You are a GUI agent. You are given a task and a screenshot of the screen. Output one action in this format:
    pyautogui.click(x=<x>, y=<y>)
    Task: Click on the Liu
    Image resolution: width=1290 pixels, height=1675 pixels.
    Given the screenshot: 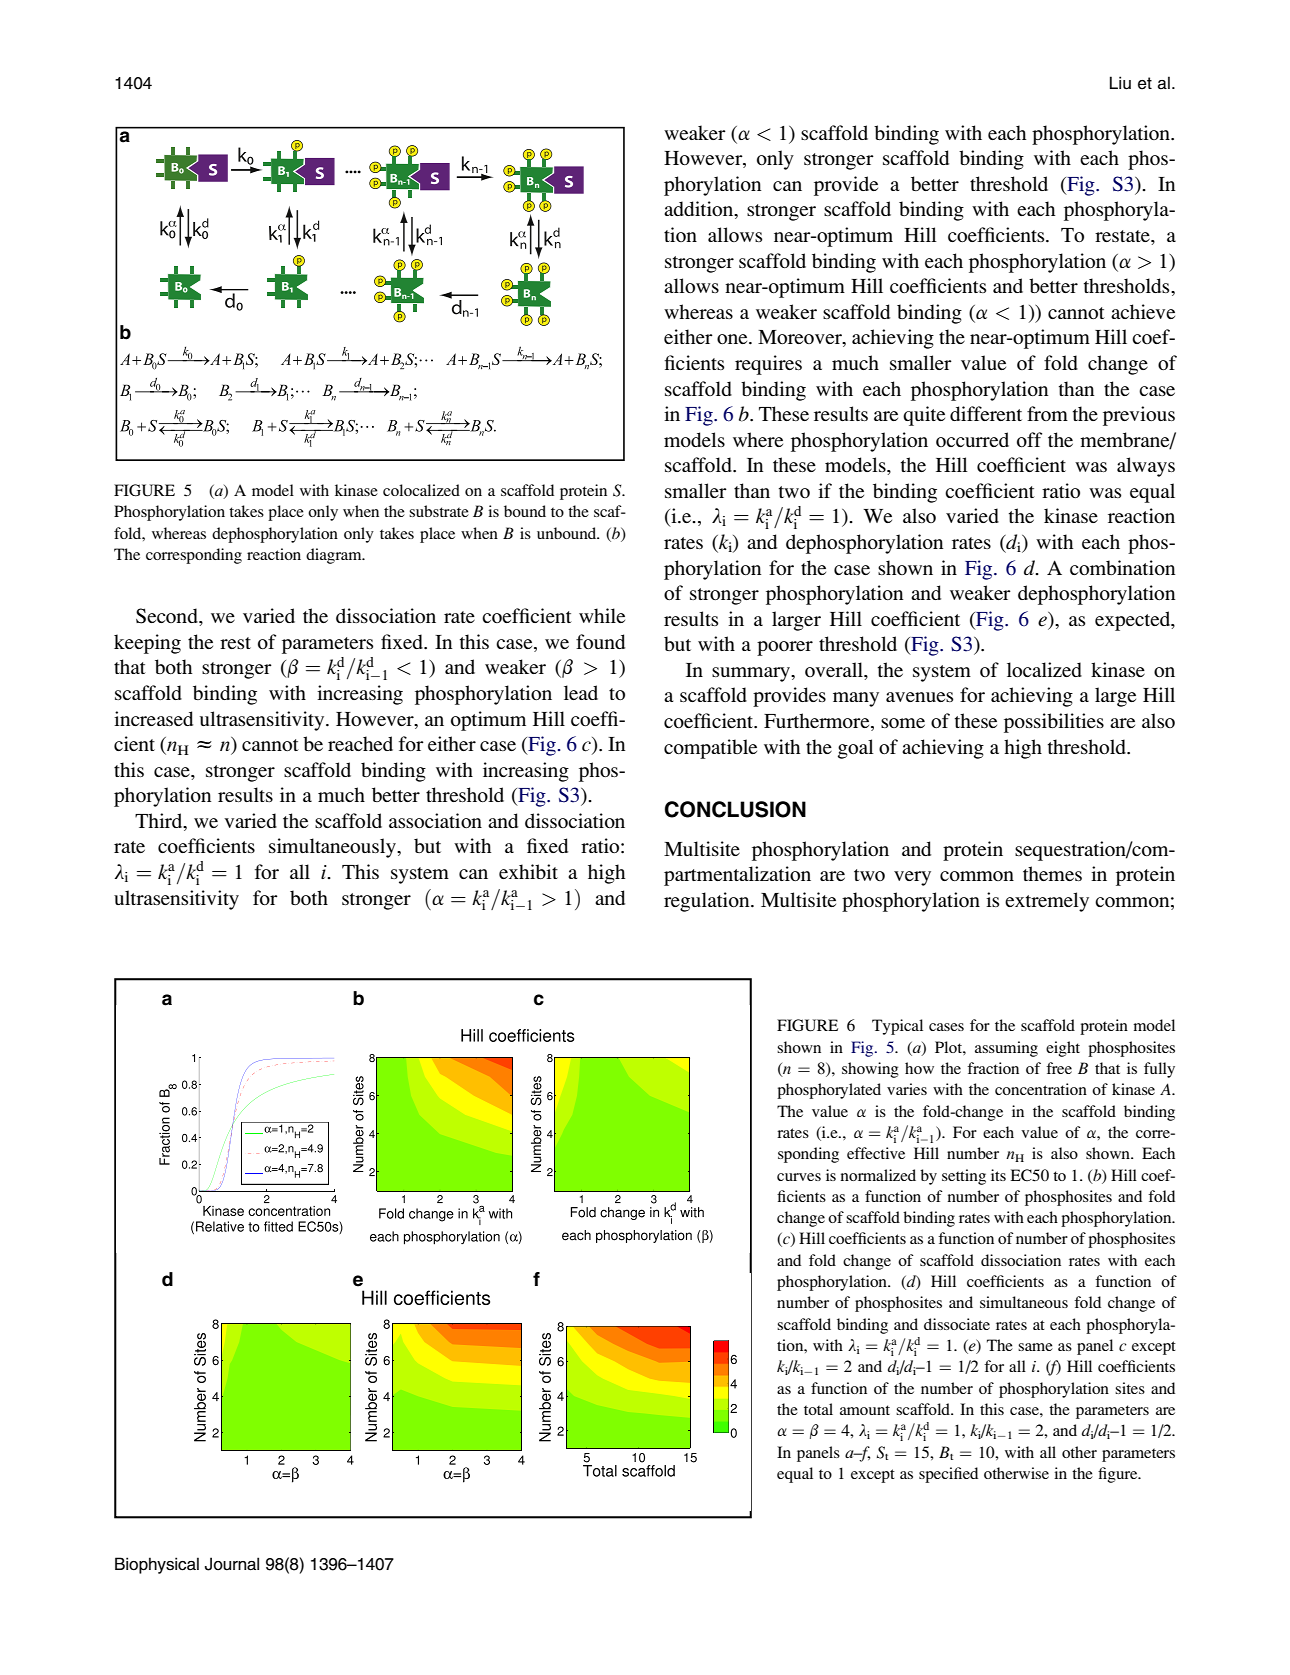 What is the action you would take?
    pyautogui.click(x=1120, y=83)
